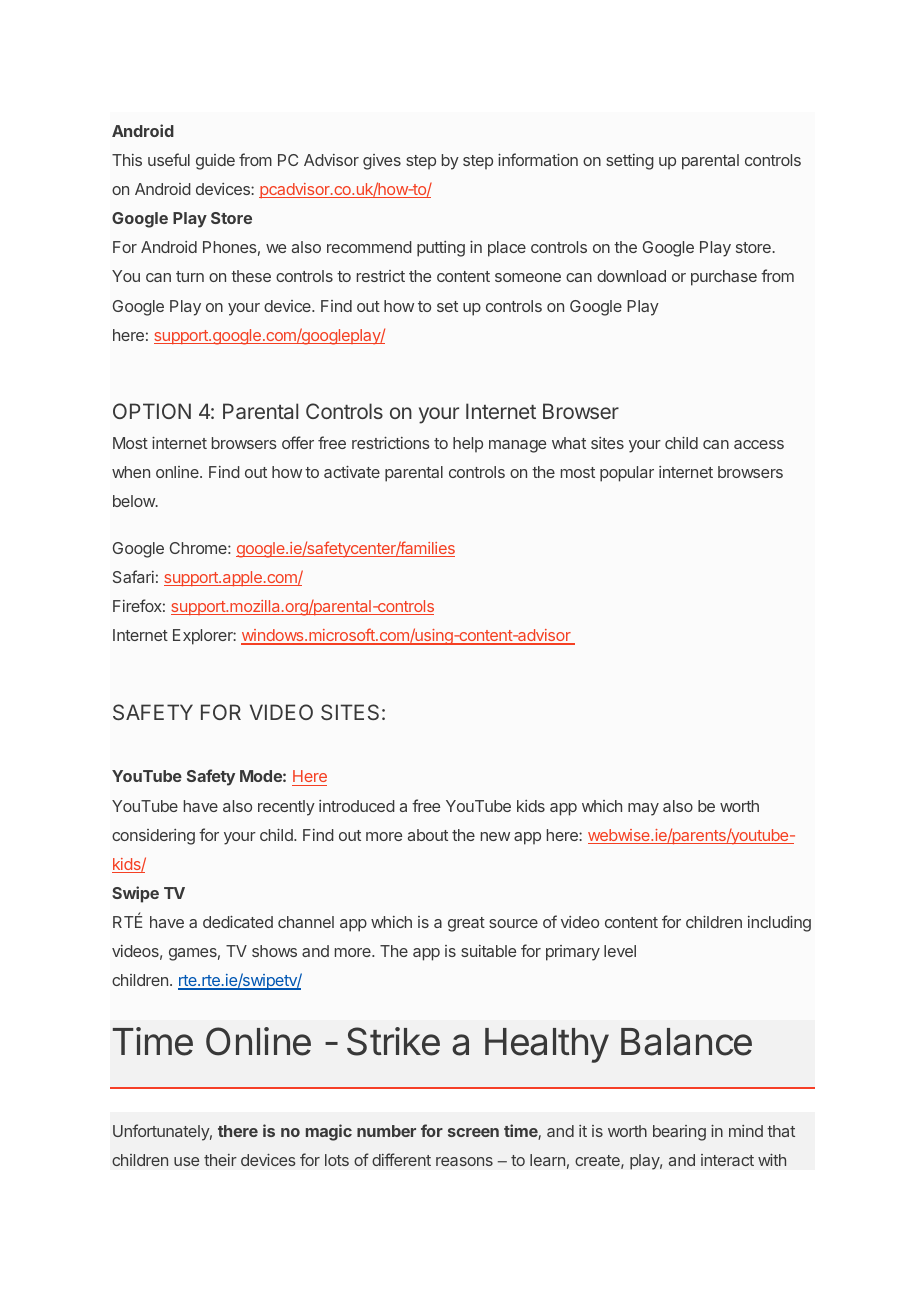 The width and height of the screenshot is (924, 1308). I want to click on putting, so click(441, 249).
